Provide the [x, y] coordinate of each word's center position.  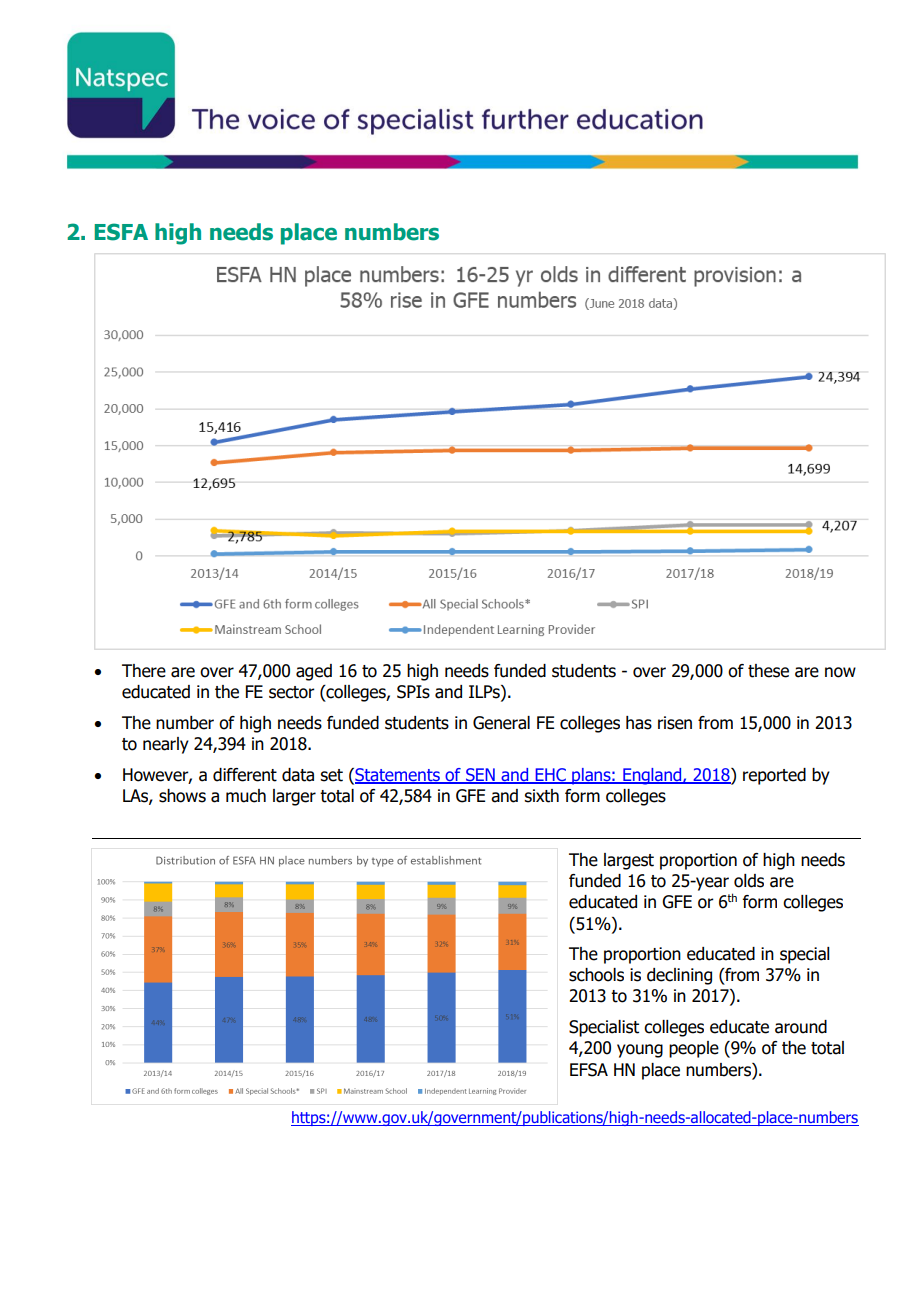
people [694, 1049]
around [801, 1027]
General [501, 723]
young [640, 1051]
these [768, 671]
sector [292, 692]
